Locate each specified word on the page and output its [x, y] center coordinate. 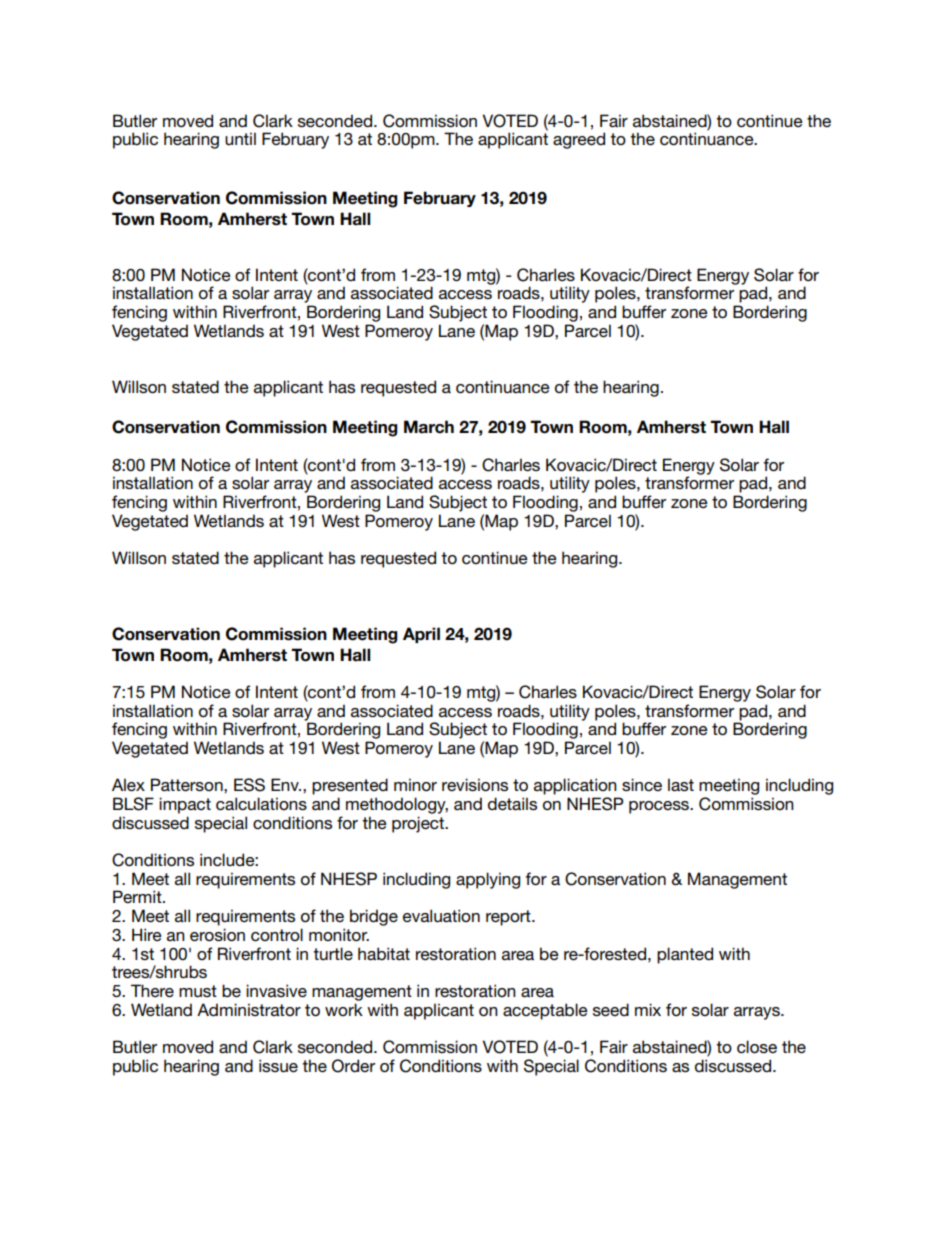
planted [685, 955]
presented [350, 786]
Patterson [188, 784]
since [642, 784]
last [681, 784]
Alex [128, 784]
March [429, 427]
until [240, 138]
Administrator [249, 1009]
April [421, 635]
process [660, 807]
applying [488, 880]
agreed [579, 140]
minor [415, 784]
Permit [138, 896]
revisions [475, 784]
